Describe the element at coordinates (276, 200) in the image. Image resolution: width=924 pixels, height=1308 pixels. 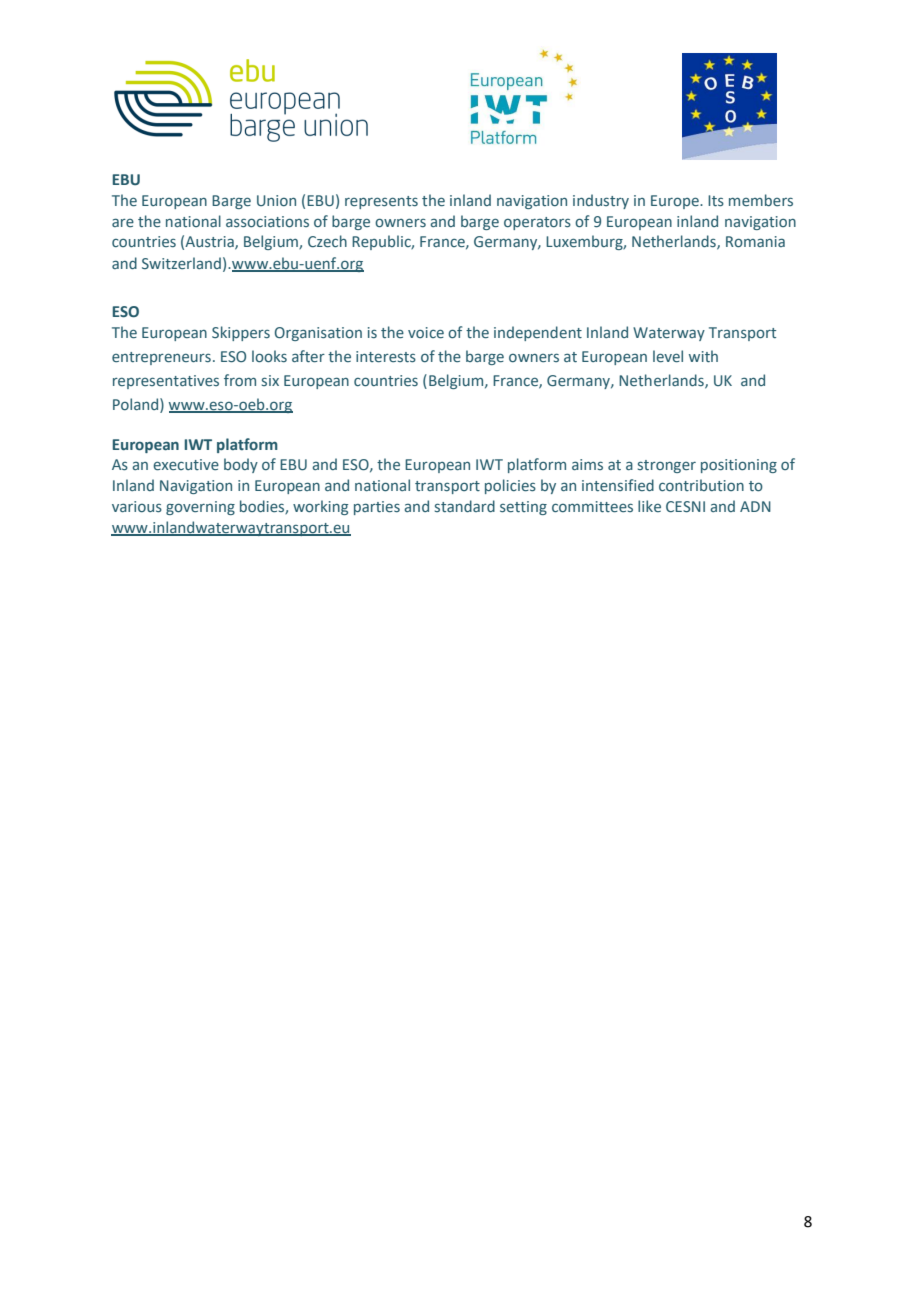
I see `Union` at that location.
